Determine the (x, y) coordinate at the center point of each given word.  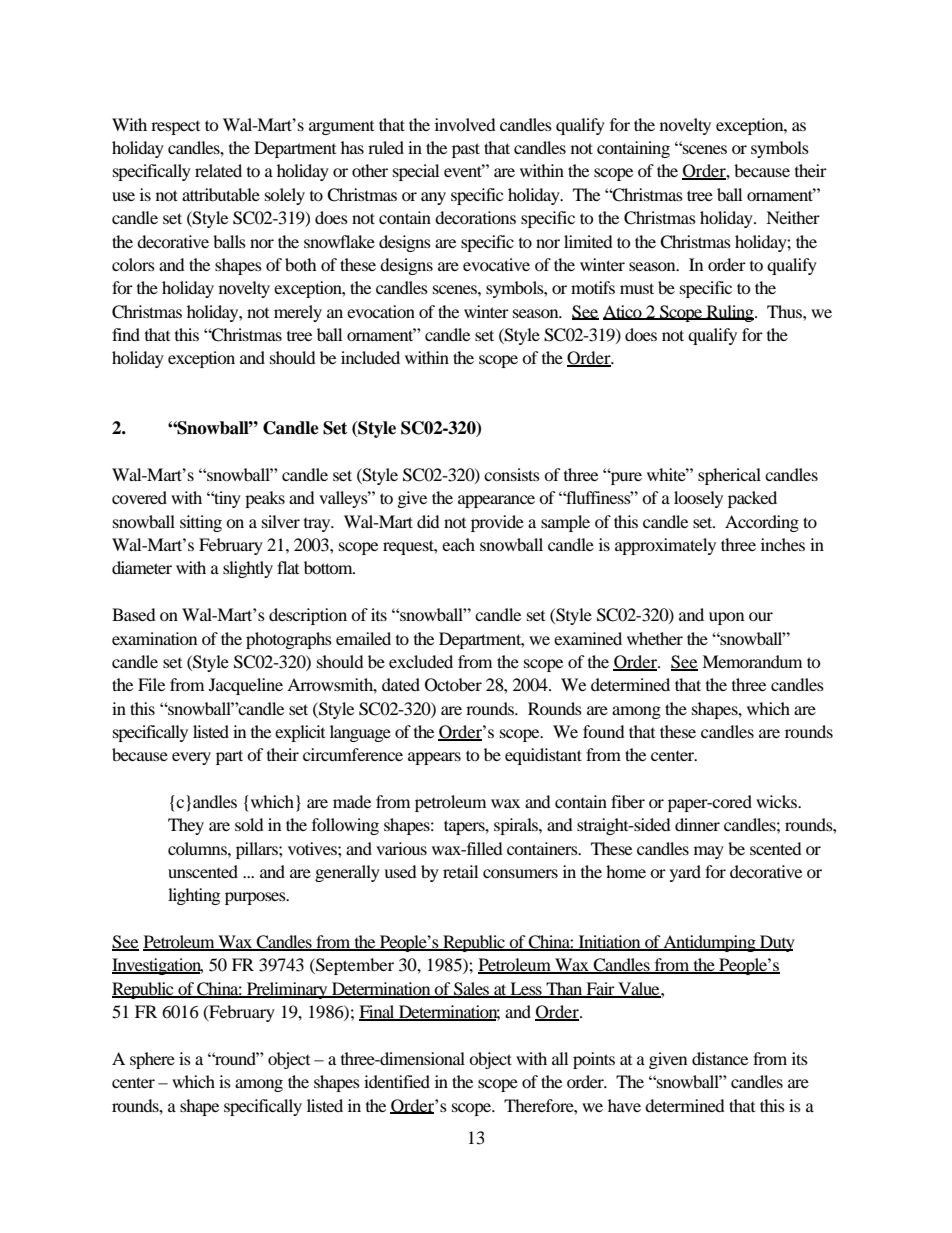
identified (397, 1081)
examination (154, 638)
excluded (421, 661)
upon (726, 618)
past (466, 150)
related (218, 170)
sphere (152, 1060)
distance (720, 1058)
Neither (793, 217)
